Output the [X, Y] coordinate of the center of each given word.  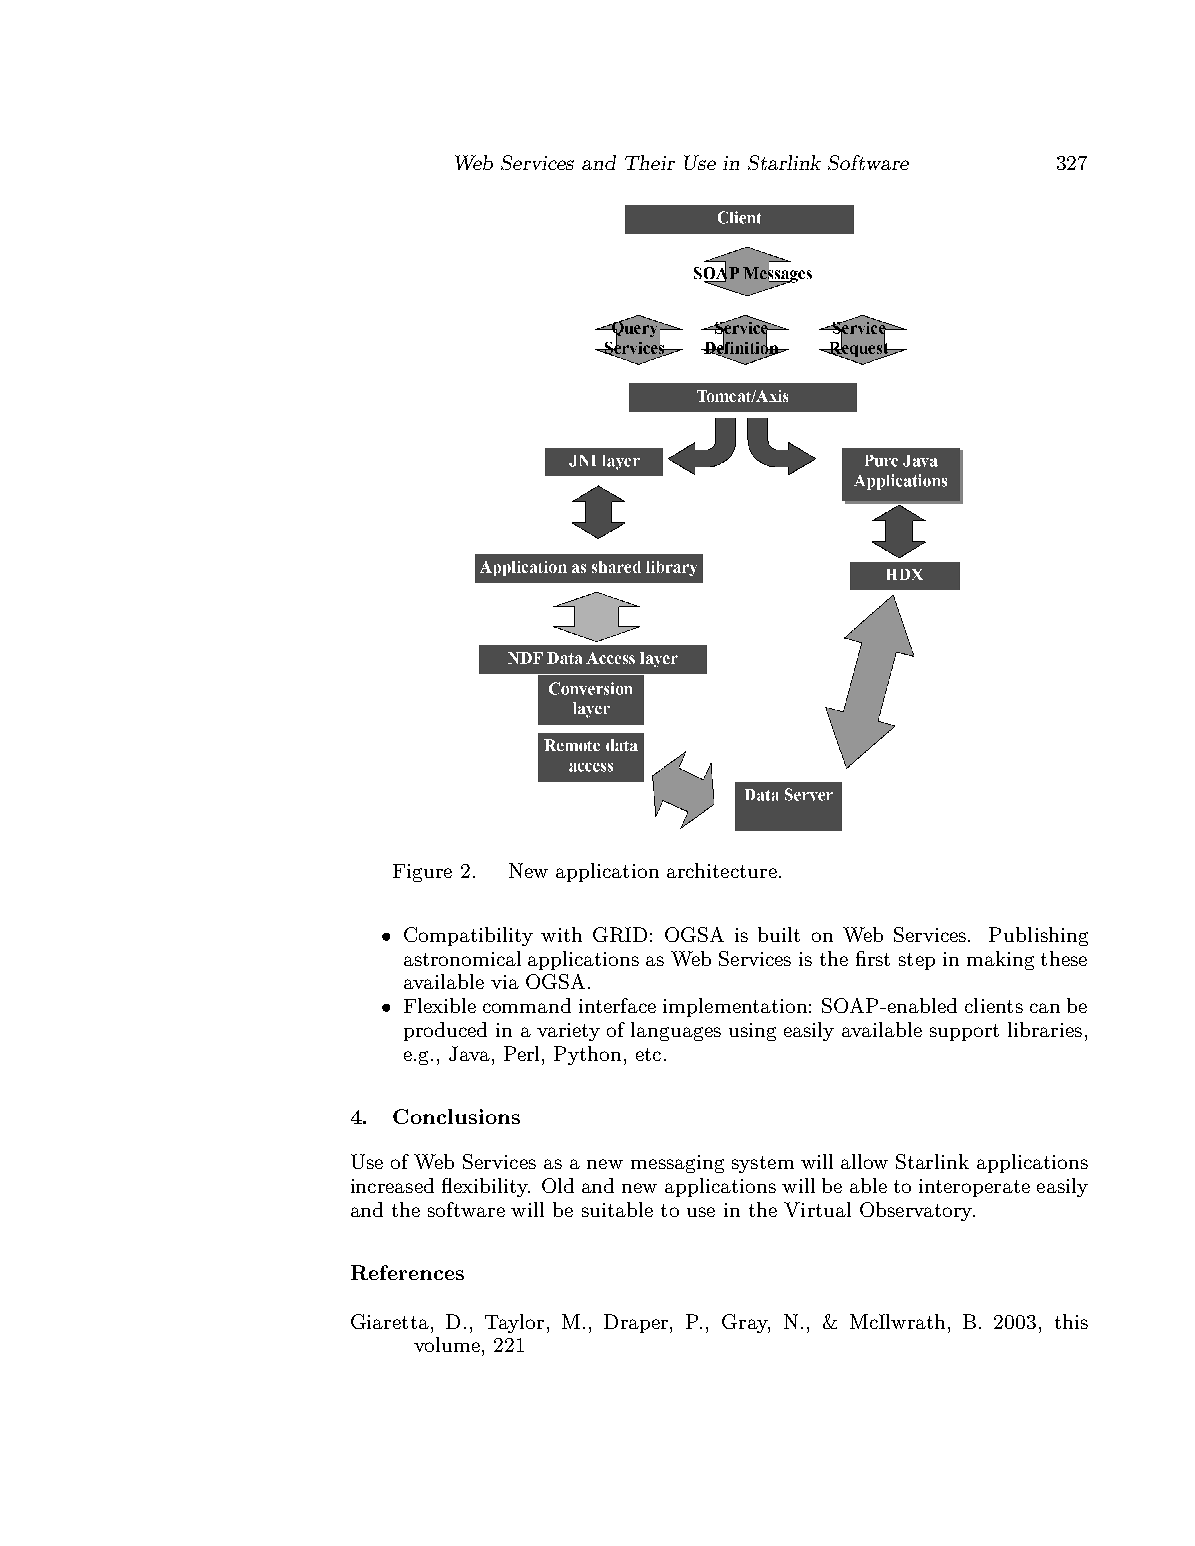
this [1071, 1321]
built [779, 934]
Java [469, 1053]
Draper [637, 1323]
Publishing [1038, 936]
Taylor [514, 1323]
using [752, 1032]
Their [650, 162]
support [964, 1032]
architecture [722, 870]
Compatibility [468, 936]
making [1000, 960]
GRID [620, 934]
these [1064, 958]
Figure [422, 873]
